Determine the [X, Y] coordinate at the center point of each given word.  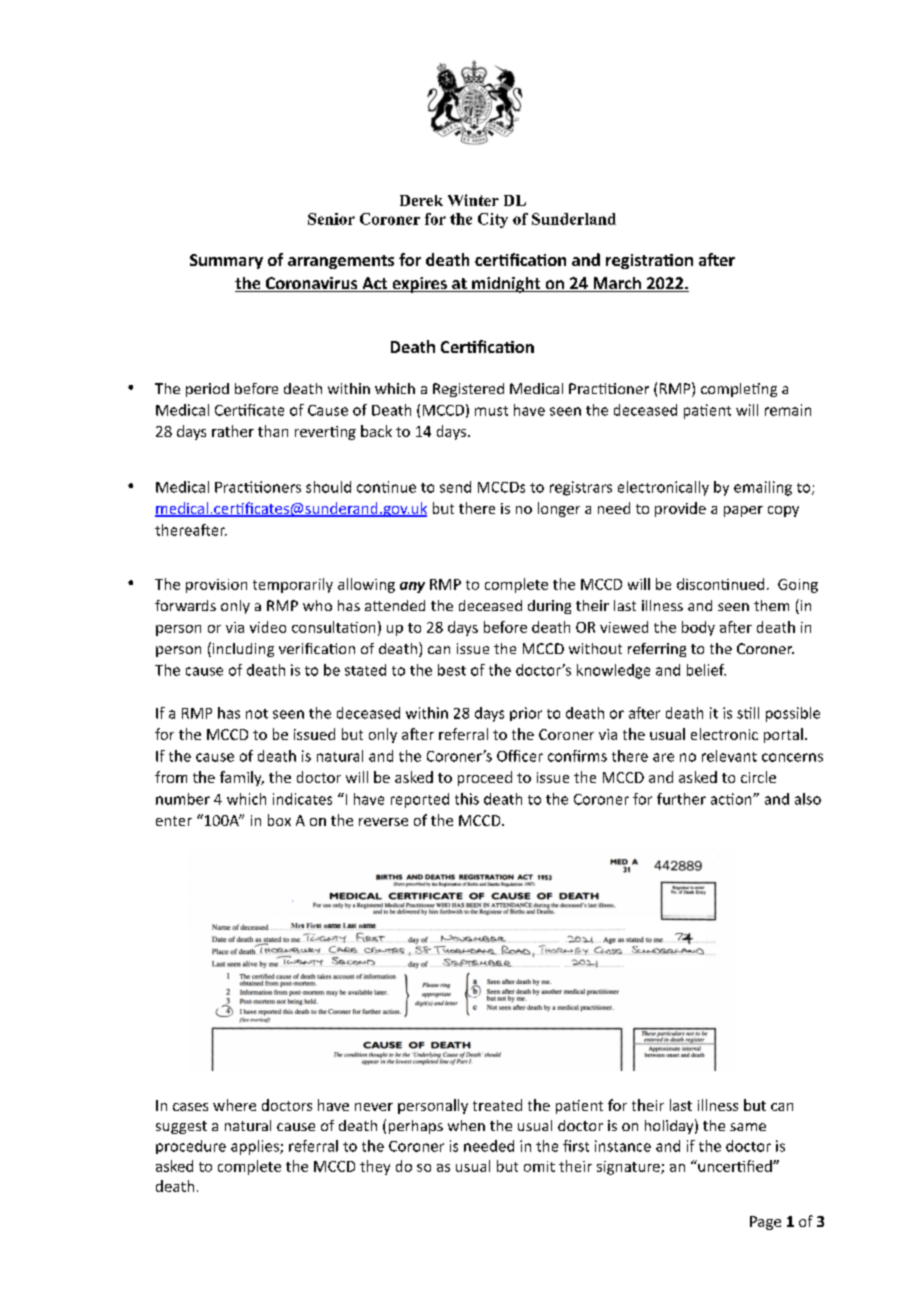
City [493, 220]
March [617, 284]
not [257, 714]
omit [539, 1166]
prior [526, 714]
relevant [729, 756]
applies [256, 1147]
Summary [226, 261]
